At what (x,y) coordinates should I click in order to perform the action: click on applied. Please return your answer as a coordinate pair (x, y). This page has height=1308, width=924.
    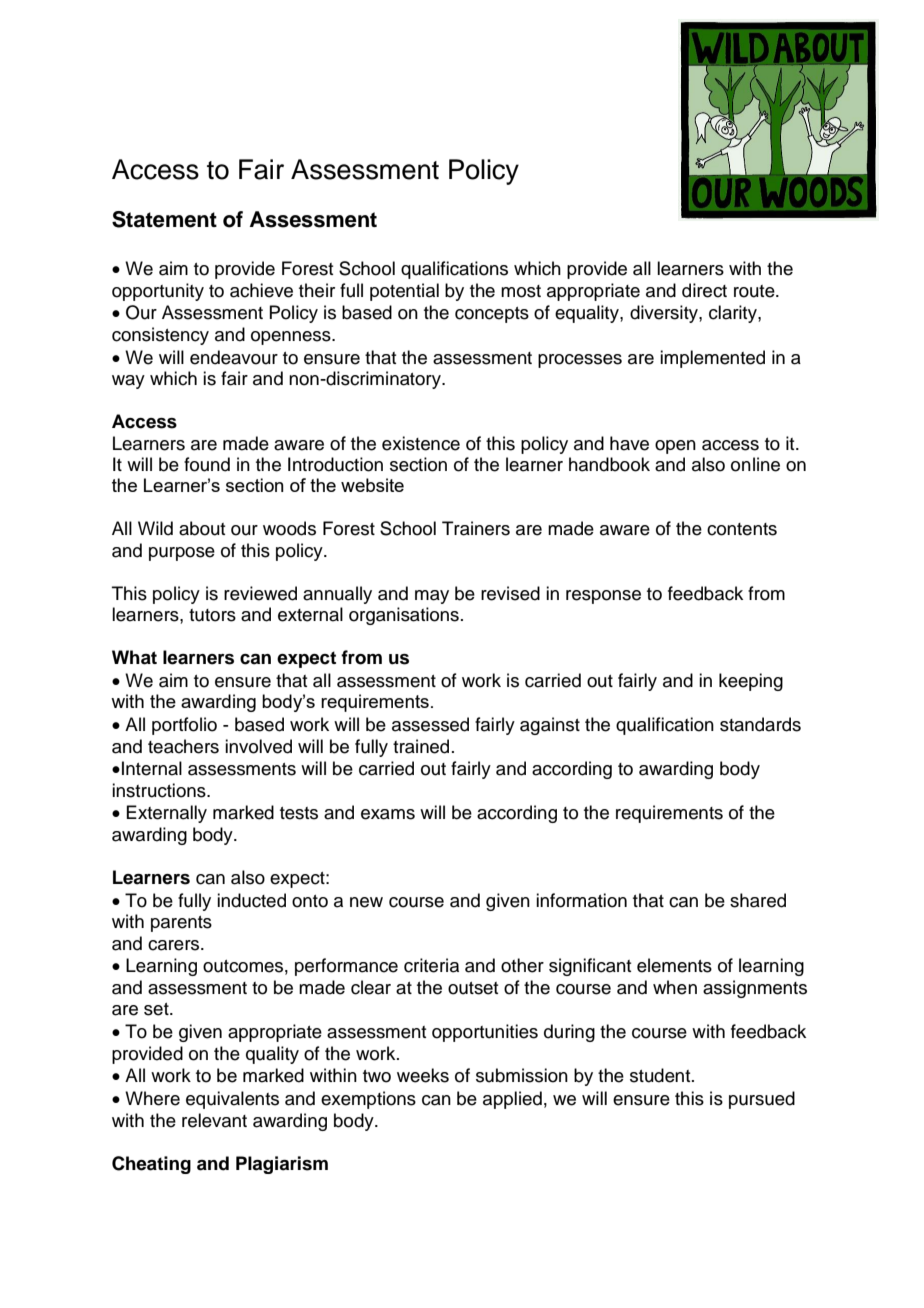
    Looking at the image, I should click on (512, 1100).
